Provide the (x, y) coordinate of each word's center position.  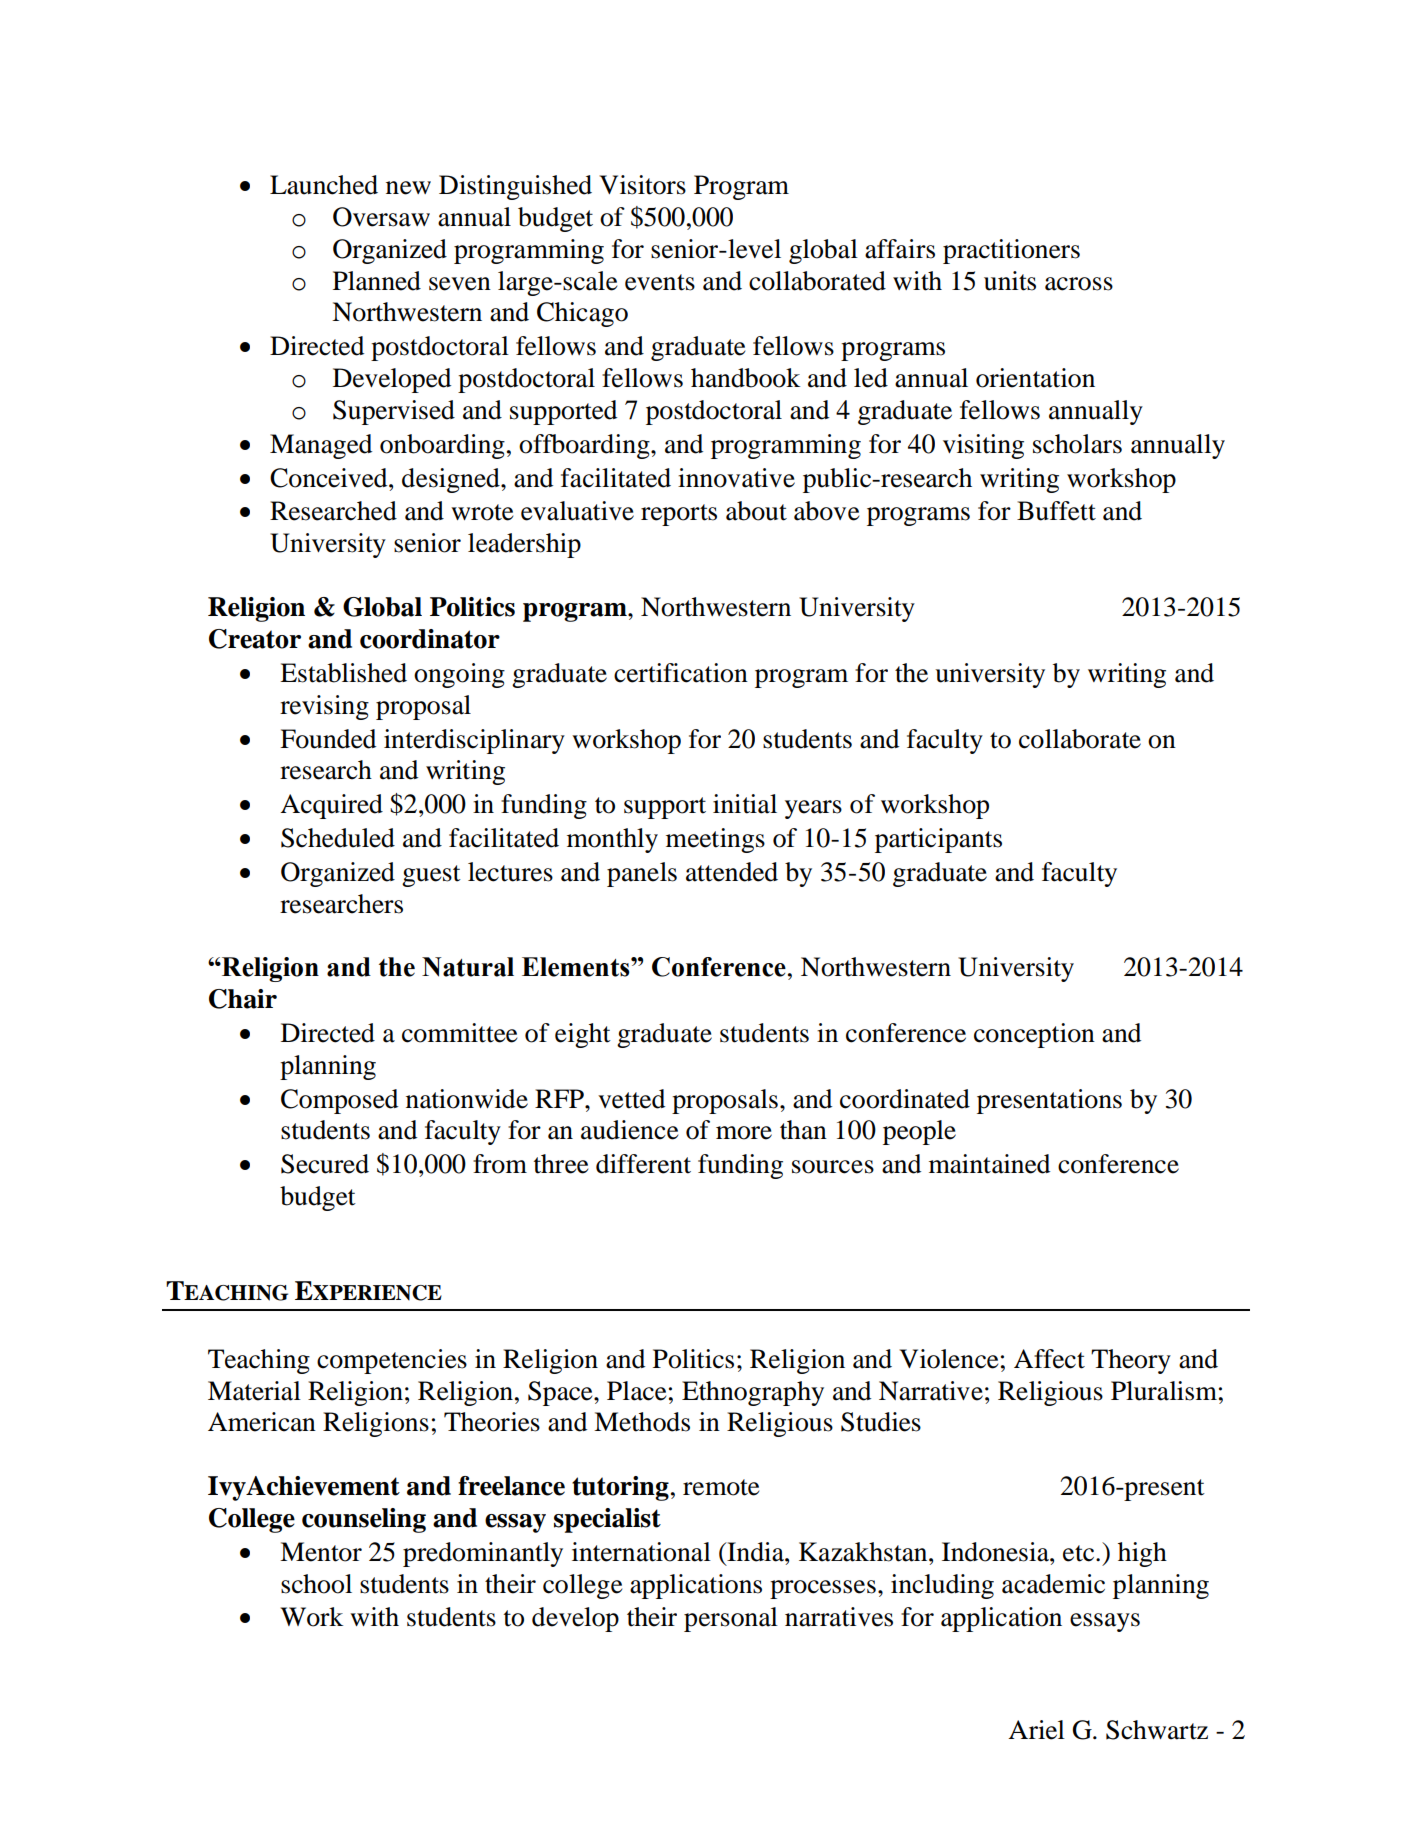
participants (938, 840)
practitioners (1011, 251)
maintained (989, 1164)
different (643, 1164)
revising (324, 707)
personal (731, 1619)
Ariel (1036, 1730)
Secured (325, 1164)
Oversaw (381, 217)
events (660, 282)
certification (681, 673)
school (316, 1584)
